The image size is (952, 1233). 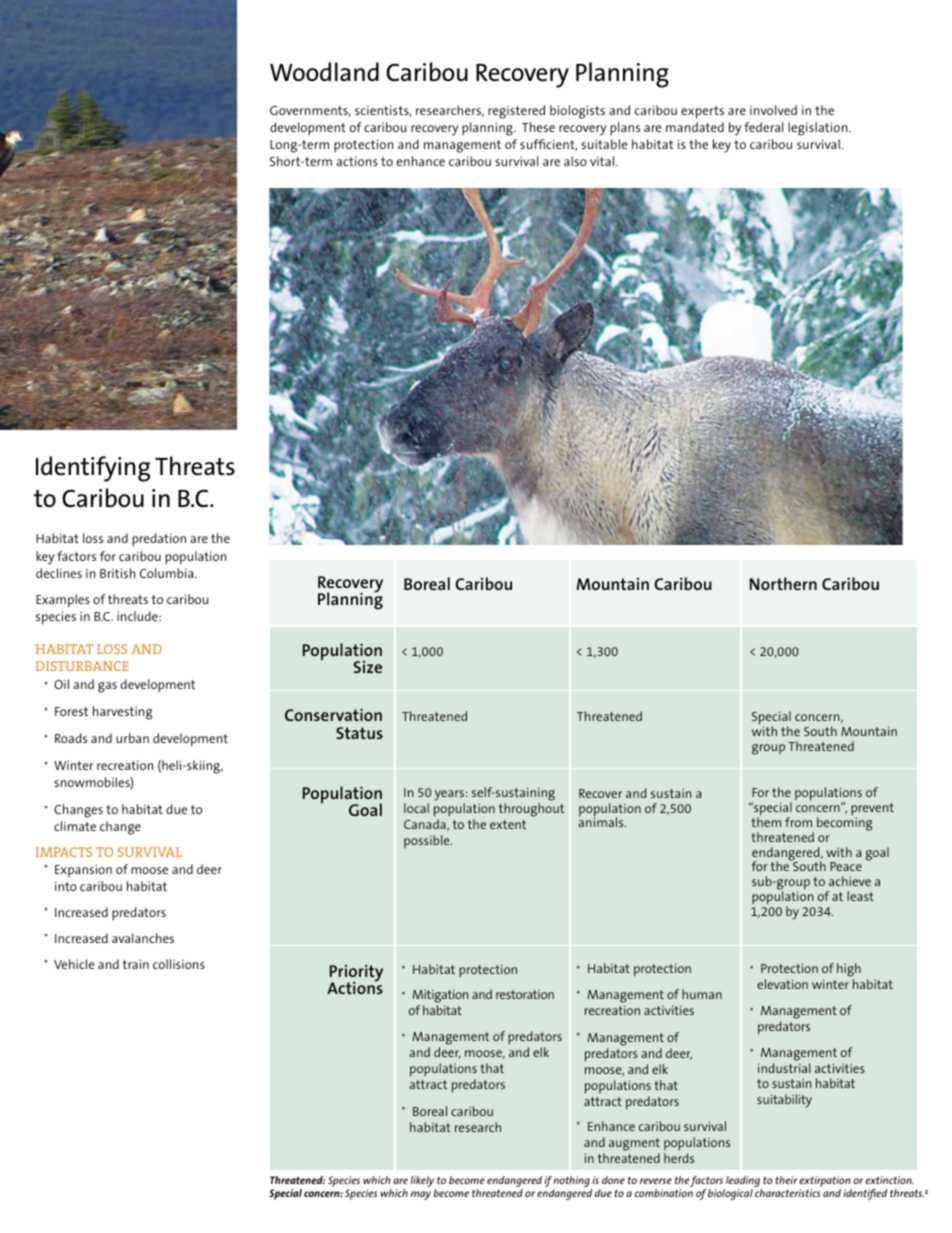 I want to click on Woodland, so click(x=324, y=71).
